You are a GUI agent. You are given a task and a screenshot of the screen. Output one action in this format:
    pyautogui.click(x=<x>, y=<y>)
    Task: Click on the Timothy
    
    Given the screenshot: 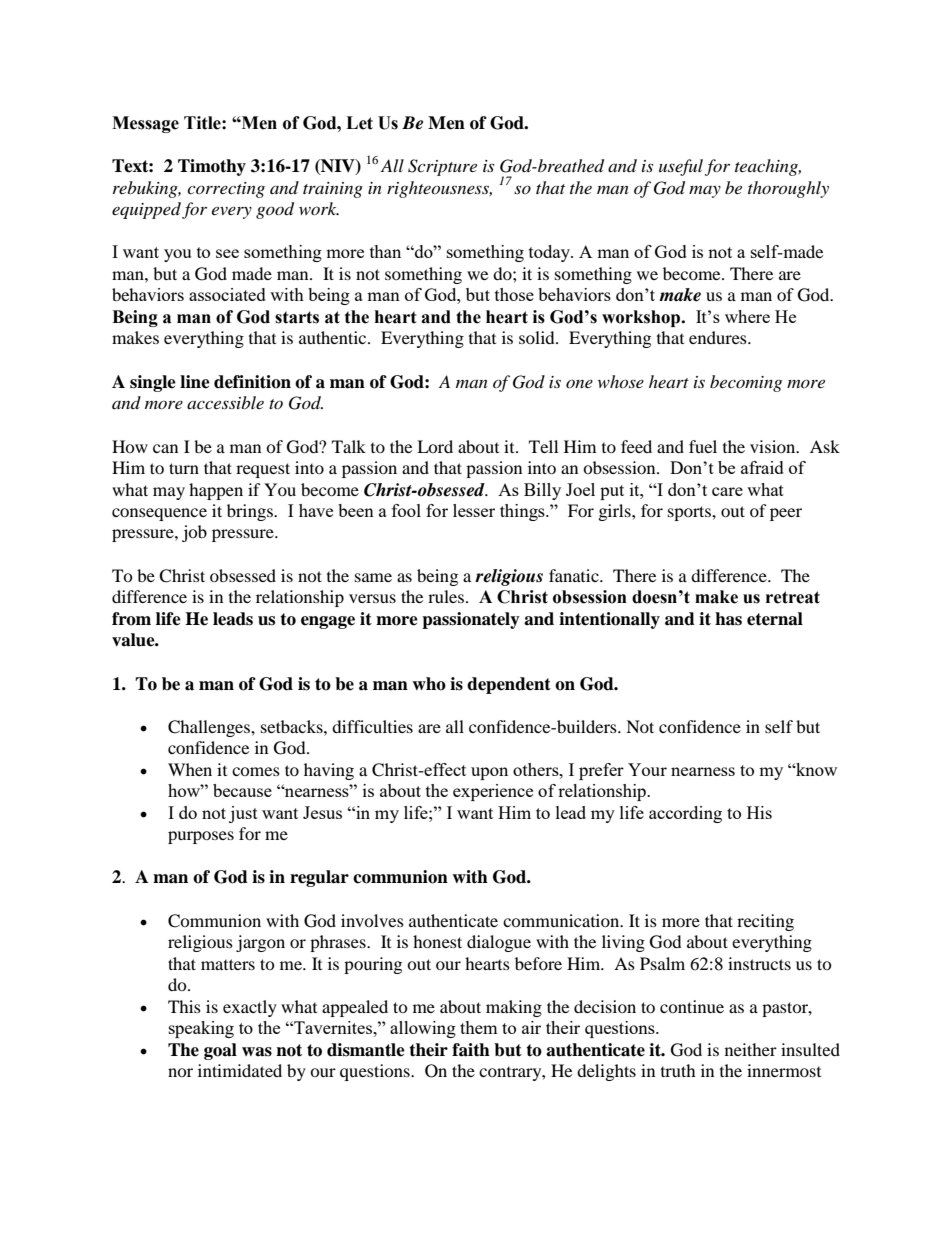 What is the action you would take?
    pyautogui.click(x=212, y=167)
